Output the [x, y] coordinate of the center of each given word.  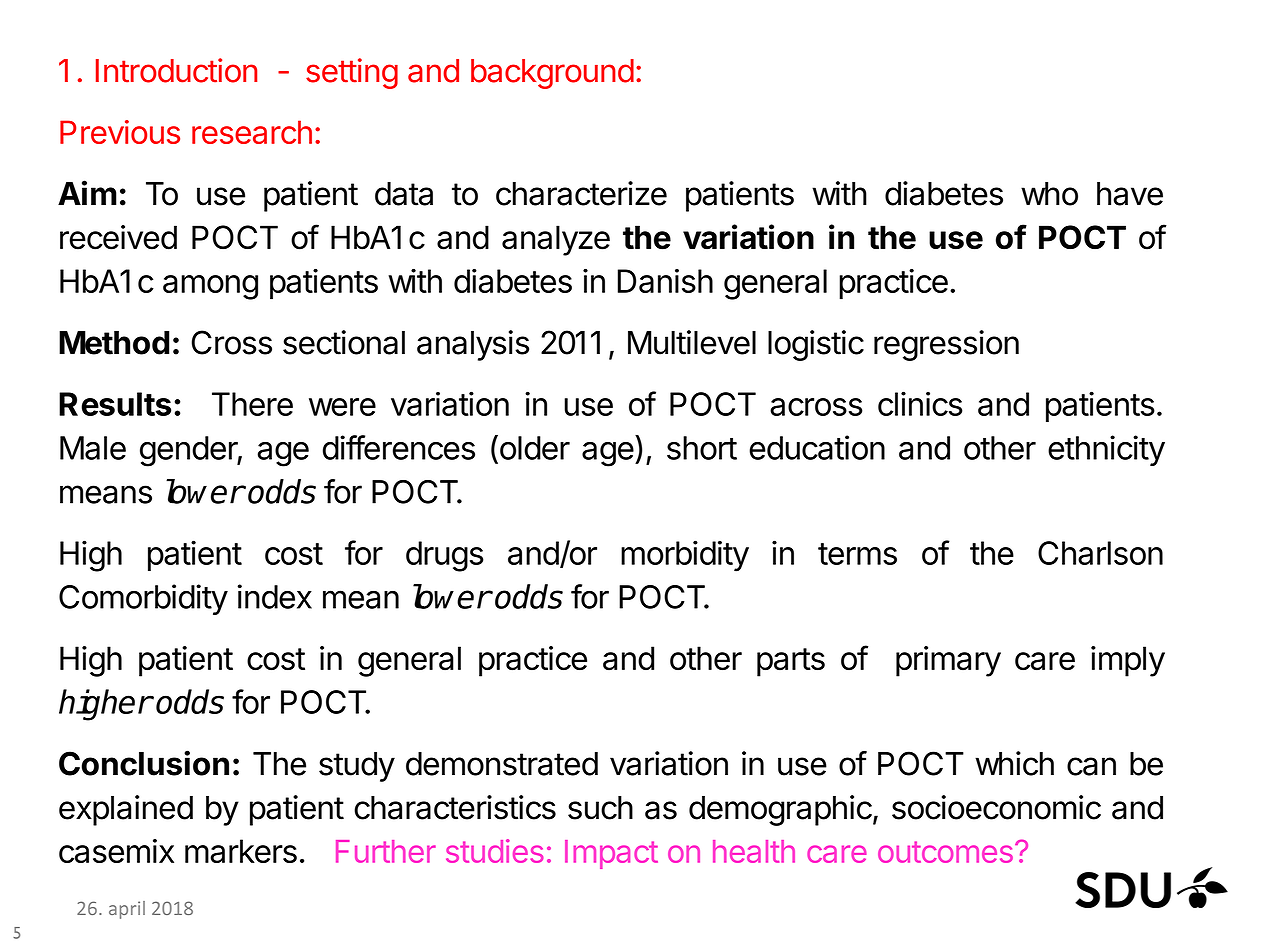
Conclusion [144, 763]
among [210, 287]
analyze [556, 240]
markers [241, 851]
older [533, 447]
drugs [445, 556]
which [1014, 763]
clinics [920, 403]
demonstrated [502, 764]
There [252, 404]
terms [857, 554]
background [552, 74]
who [1049, 194]
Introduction [176, 70]
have [1130, 194]
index [274, 596]
